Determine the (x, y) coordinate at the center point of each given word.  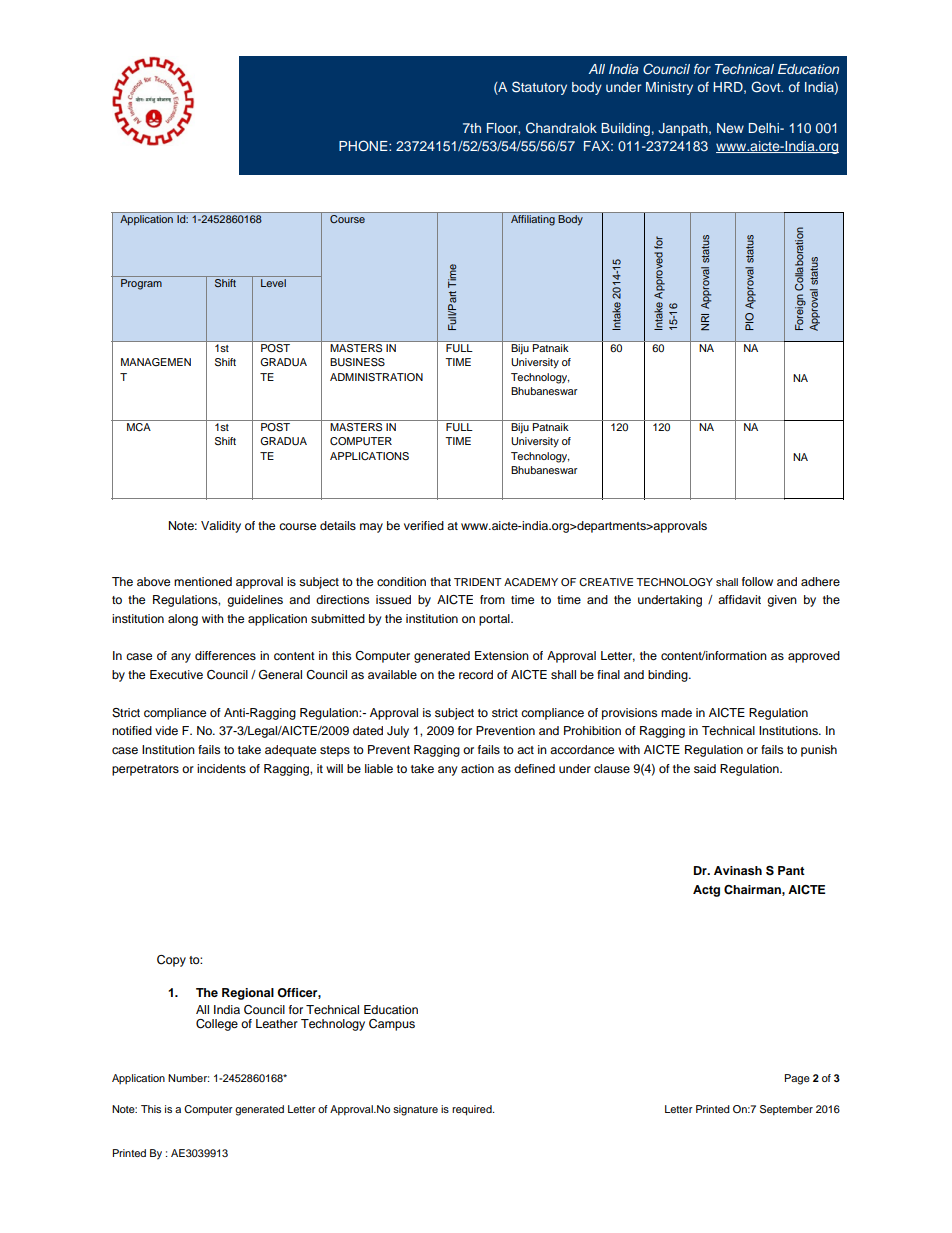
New (730, 128)
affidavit (739, 599)
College (217, 1025)
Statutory (539, 88)
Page (797, 1079)
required (473, 1110)
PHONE (364, 146)
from (492, 599)
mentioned (203, 581)
